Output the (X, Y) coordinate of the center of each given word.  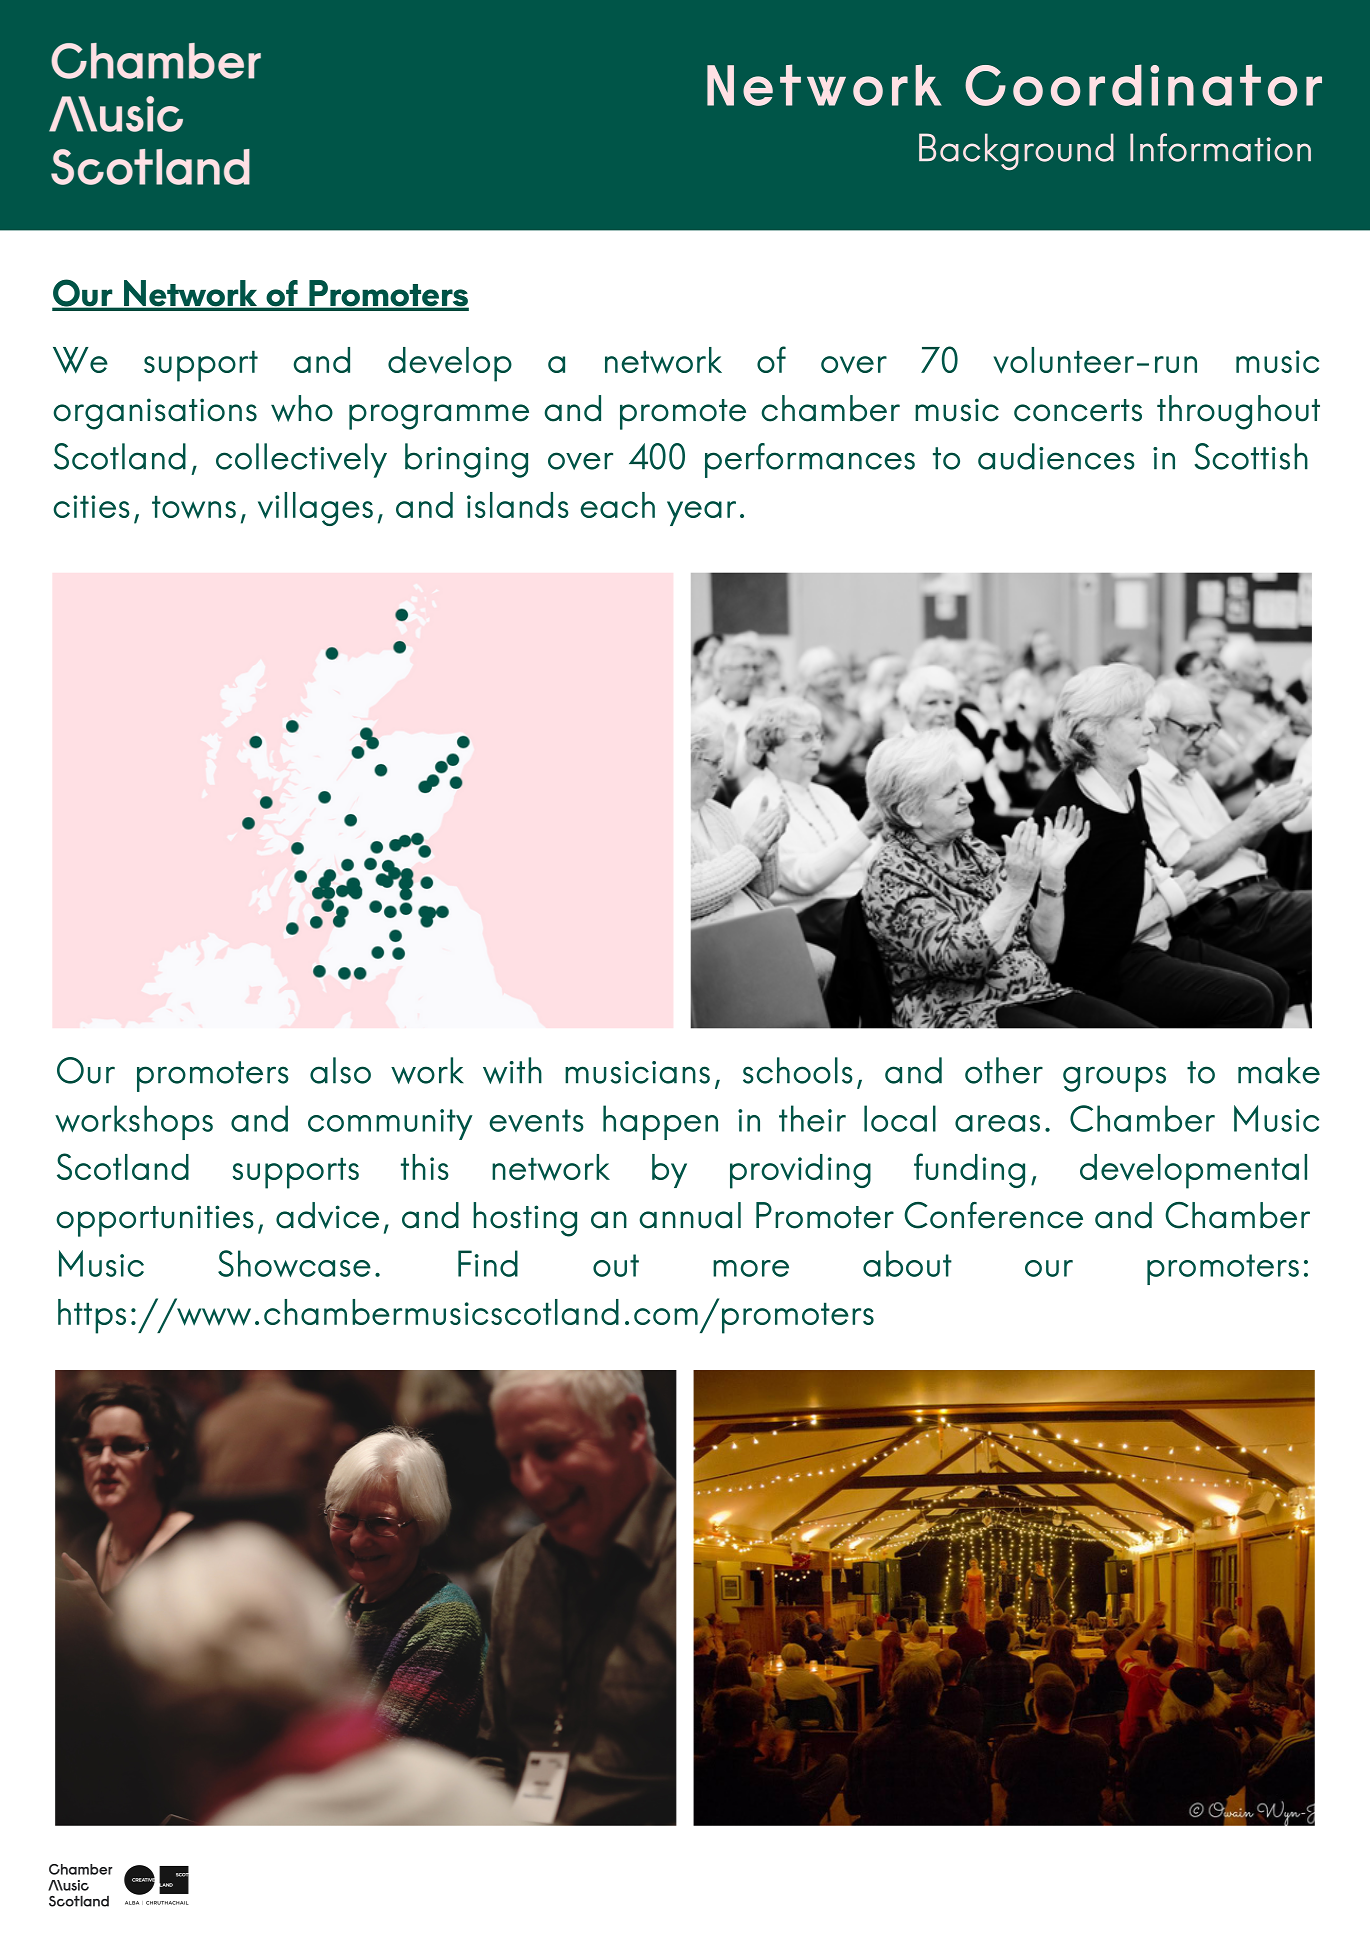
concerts (1078, 410)
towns (194, 507)
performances (810, 460)
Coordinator (1143, 85)
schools (798, 1070)
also (340, 1070)
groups (1114, 1079)
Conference (993, 1215)
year (701, 513)
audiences (1056, 456)
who (302, 408)
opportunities (155, 1221)
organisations (155, 414)
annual (690, 1215)
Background (1016, 151)
